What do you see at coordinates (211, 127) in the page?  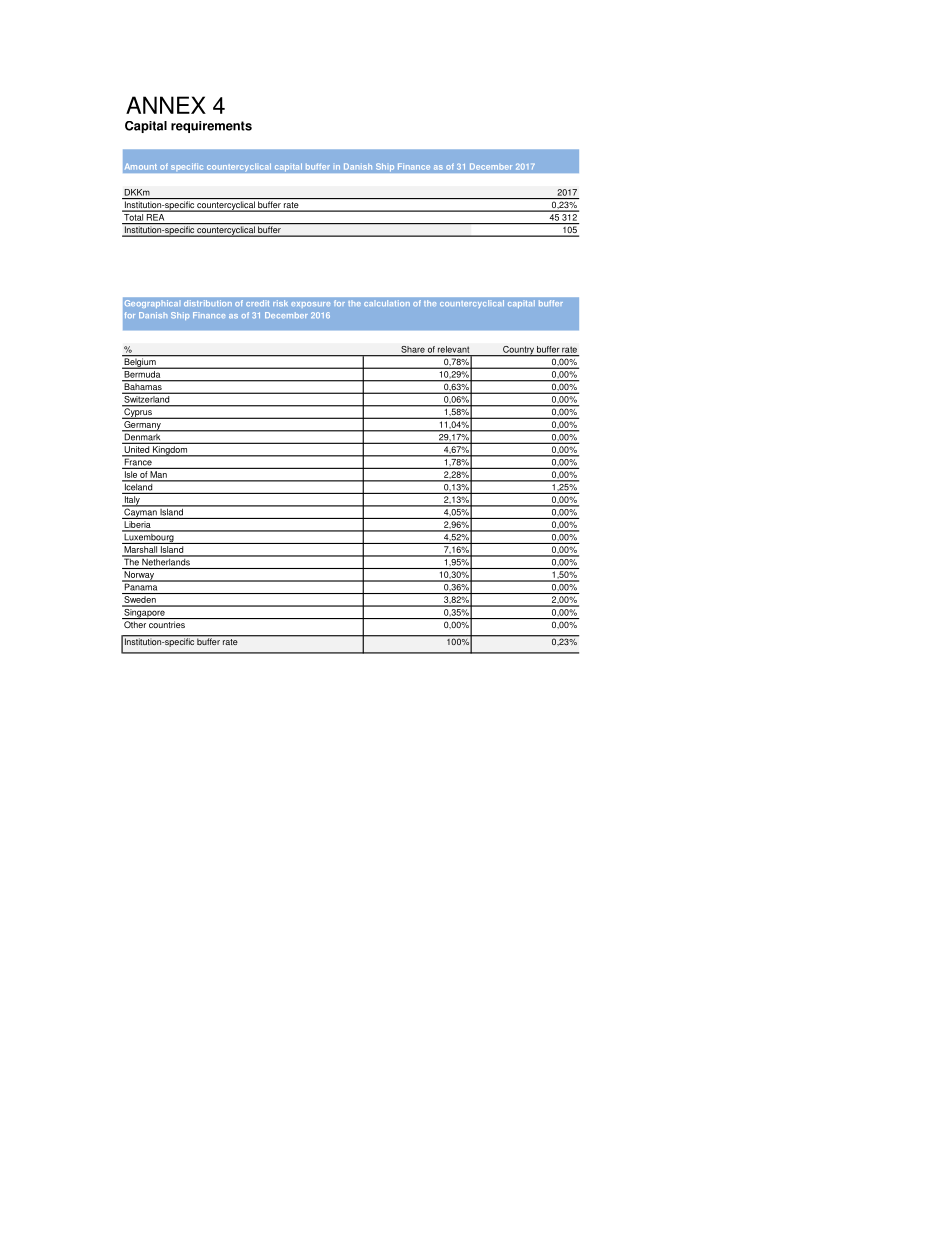 I see `requirements` at bounding box center [211, 127].
